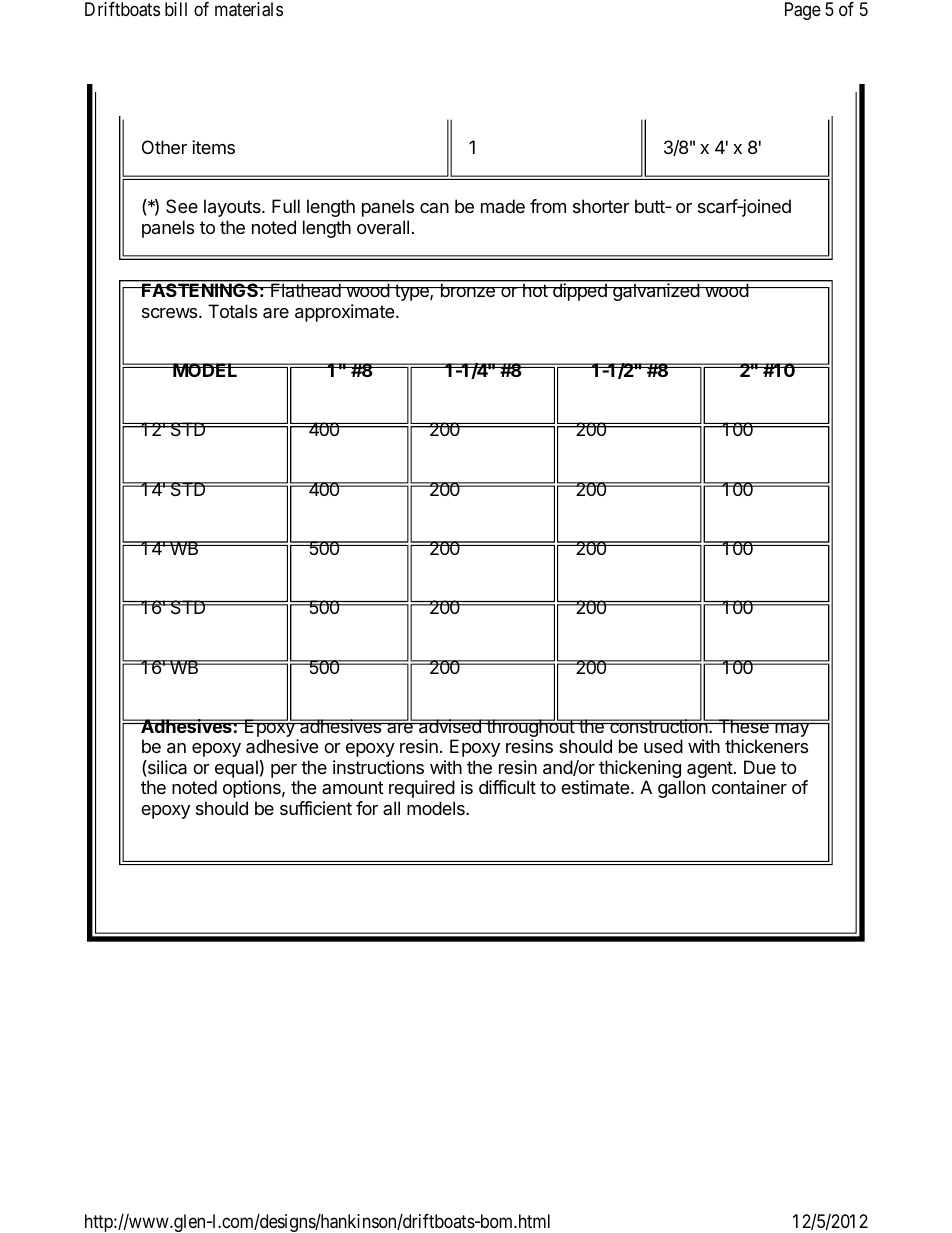 This image has height=1233, width=952. I want to click on Totals, so click(232, 311).
